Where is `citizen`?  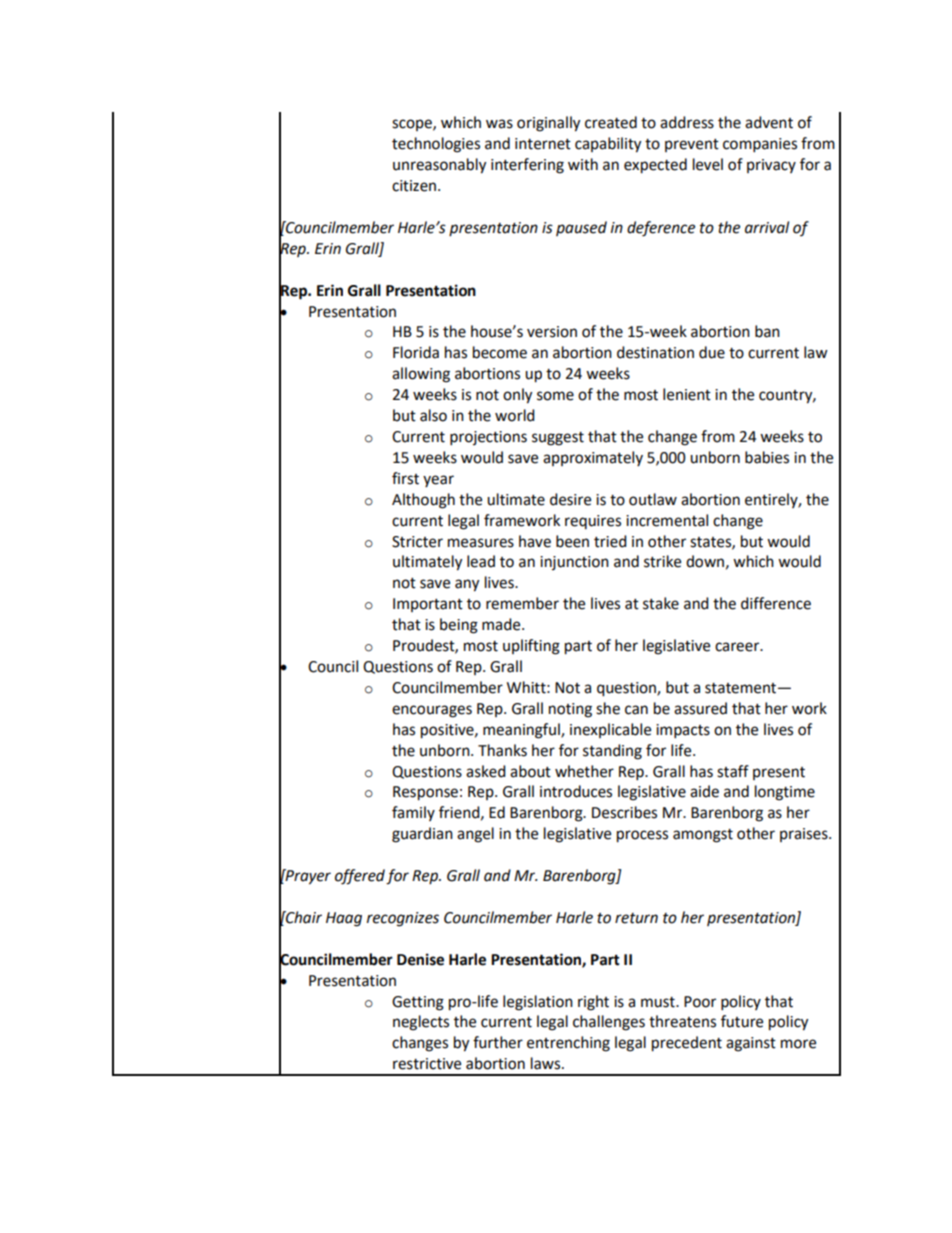 citizen is located at coordinates (415, 186).
